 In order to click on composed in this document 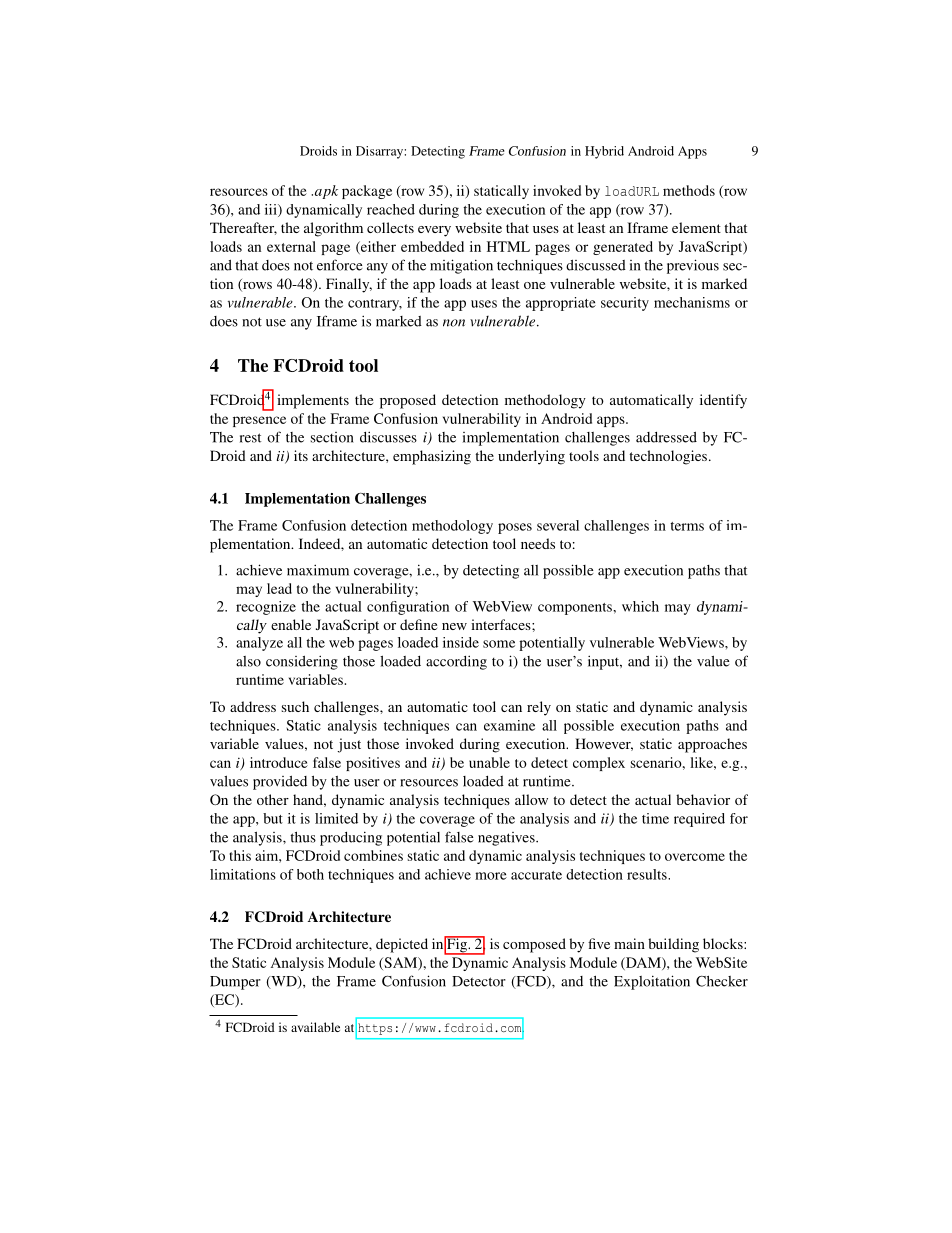, I will do `click(534, 945)`.
